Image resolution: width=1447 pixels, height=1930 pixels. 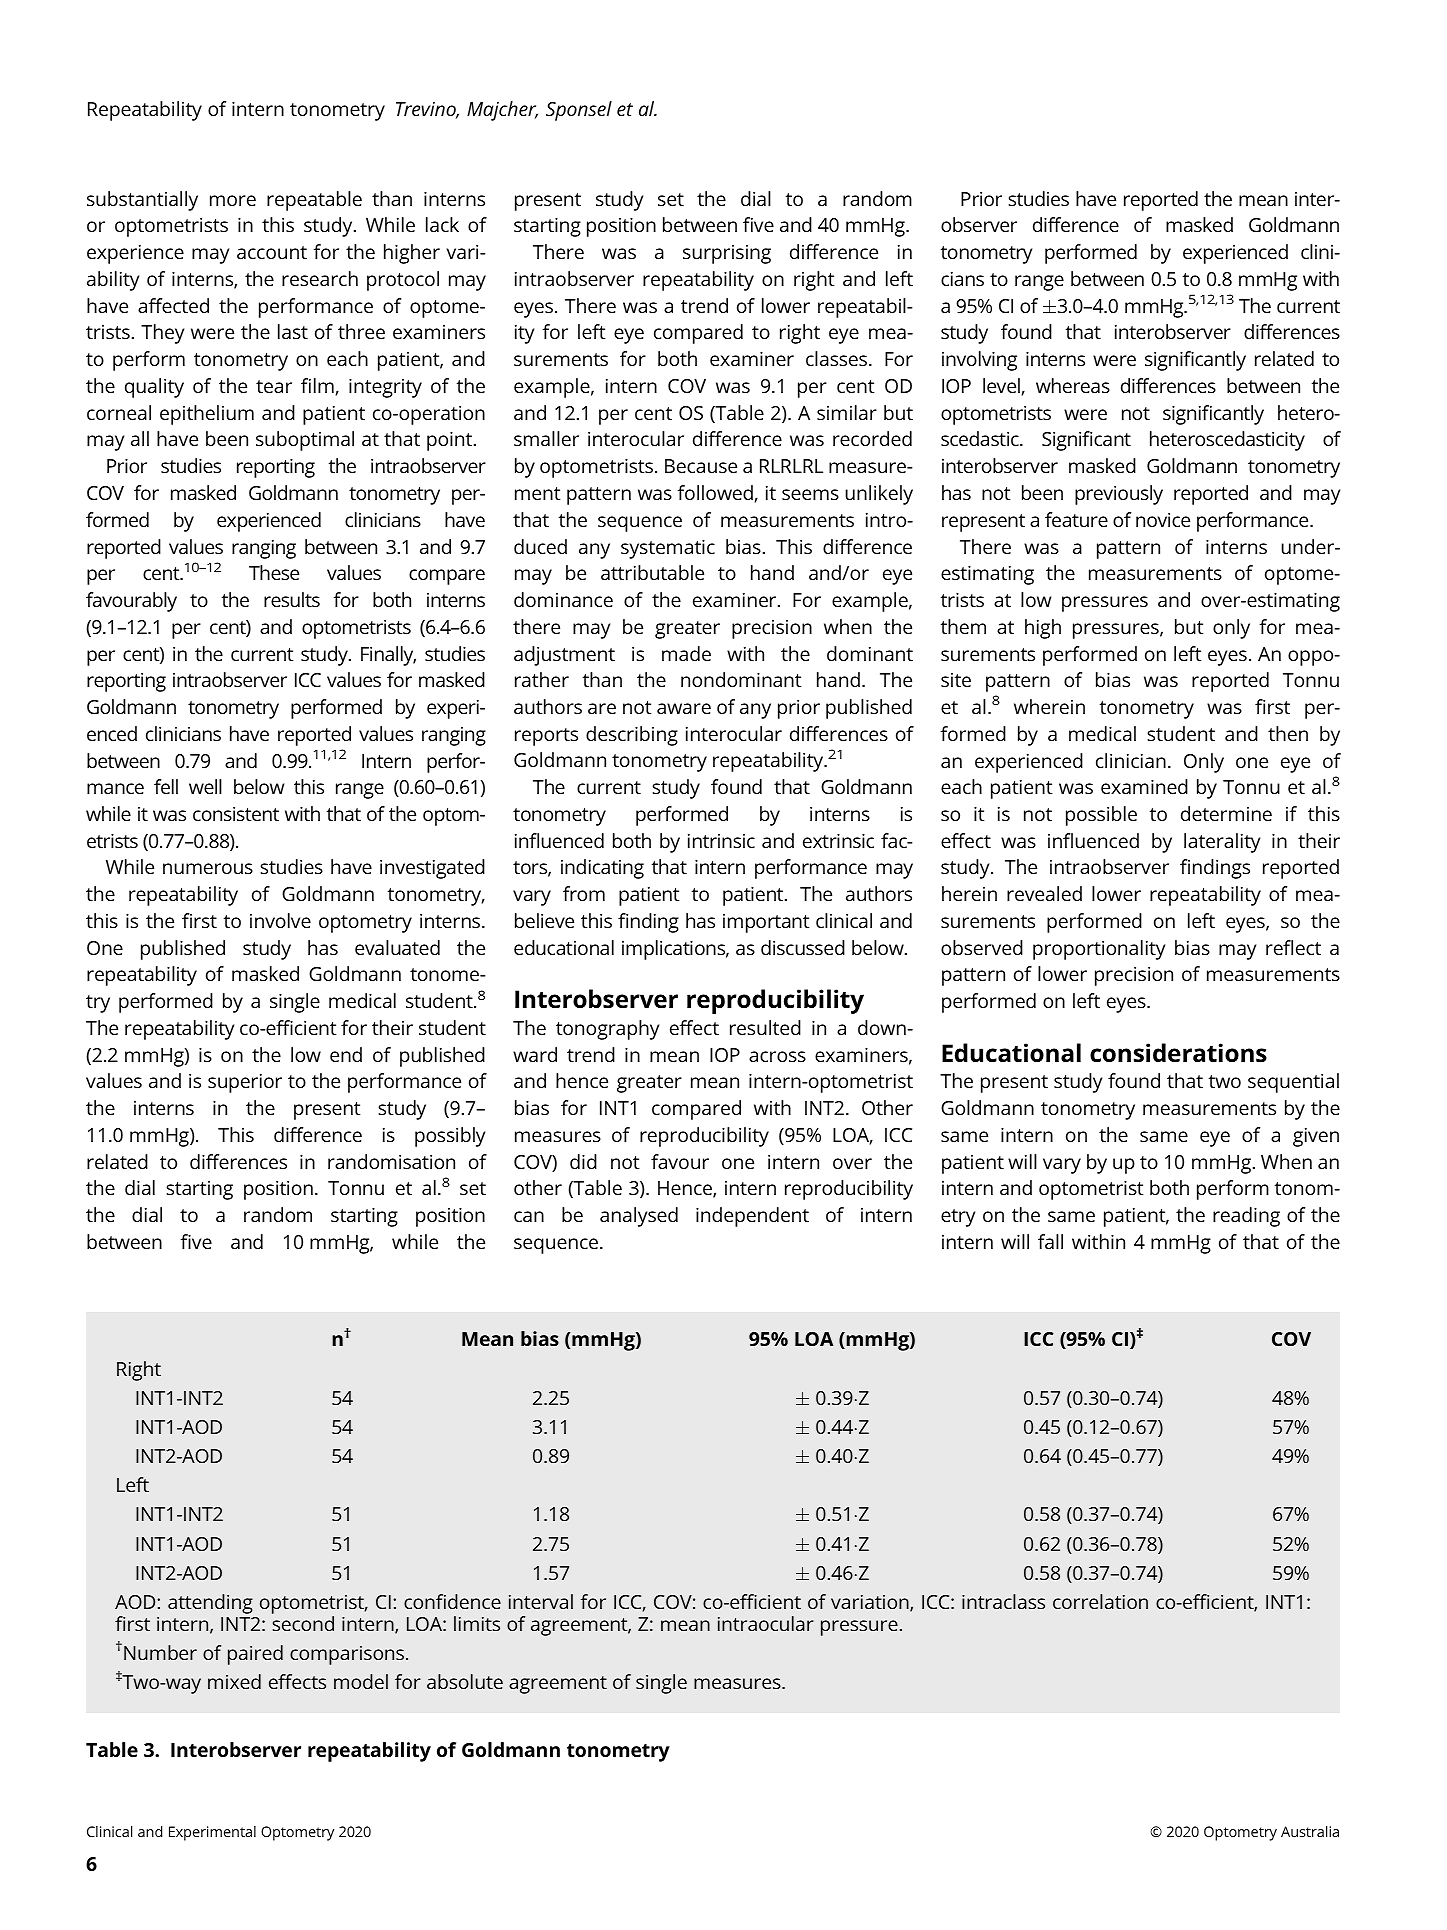 What do you see at coordinates (1310, 1831) in the screenshot?
I see `Australia` at bounding box center [1310, 1831].
